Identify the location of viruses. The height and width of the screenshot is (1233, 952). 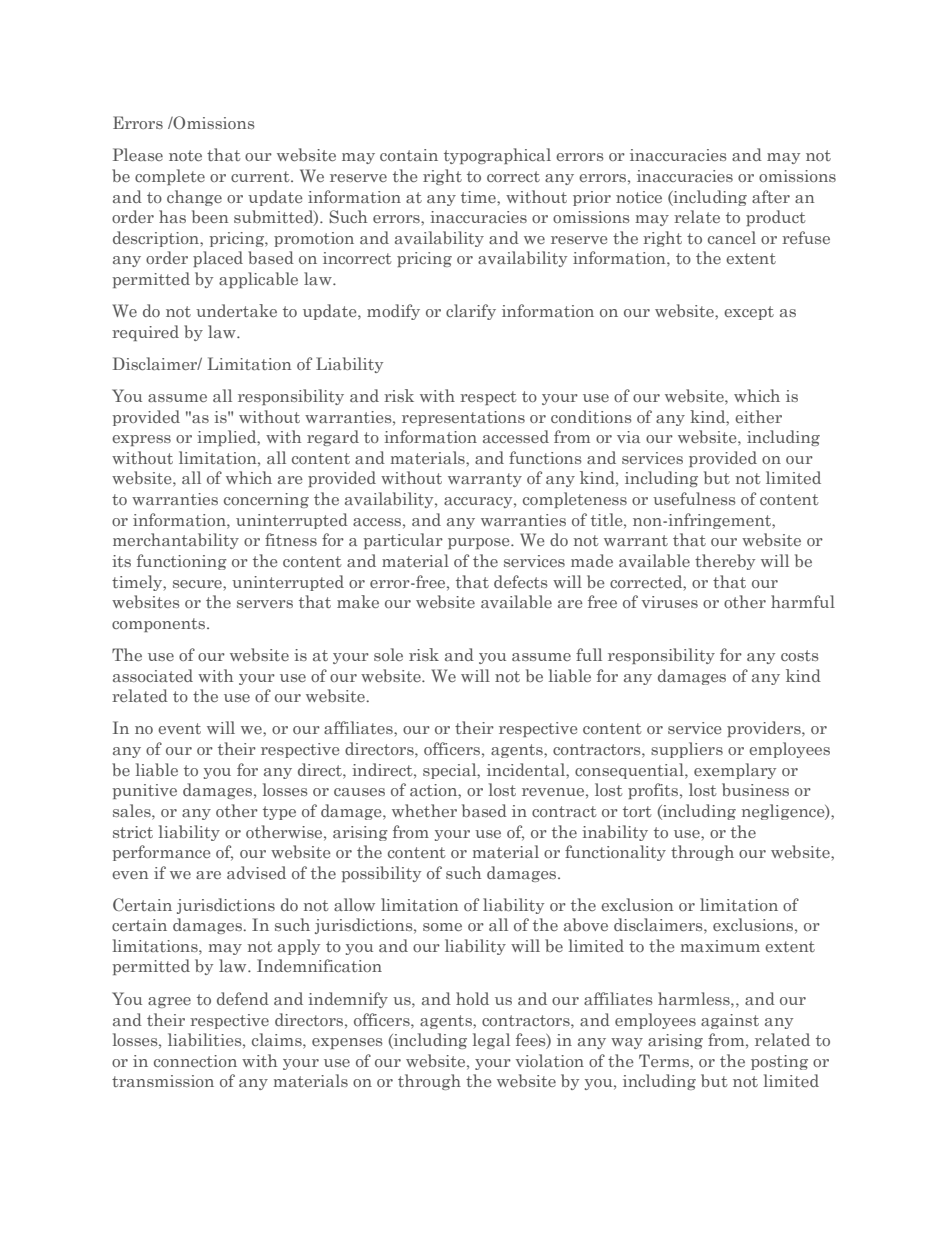
(669, 602).
